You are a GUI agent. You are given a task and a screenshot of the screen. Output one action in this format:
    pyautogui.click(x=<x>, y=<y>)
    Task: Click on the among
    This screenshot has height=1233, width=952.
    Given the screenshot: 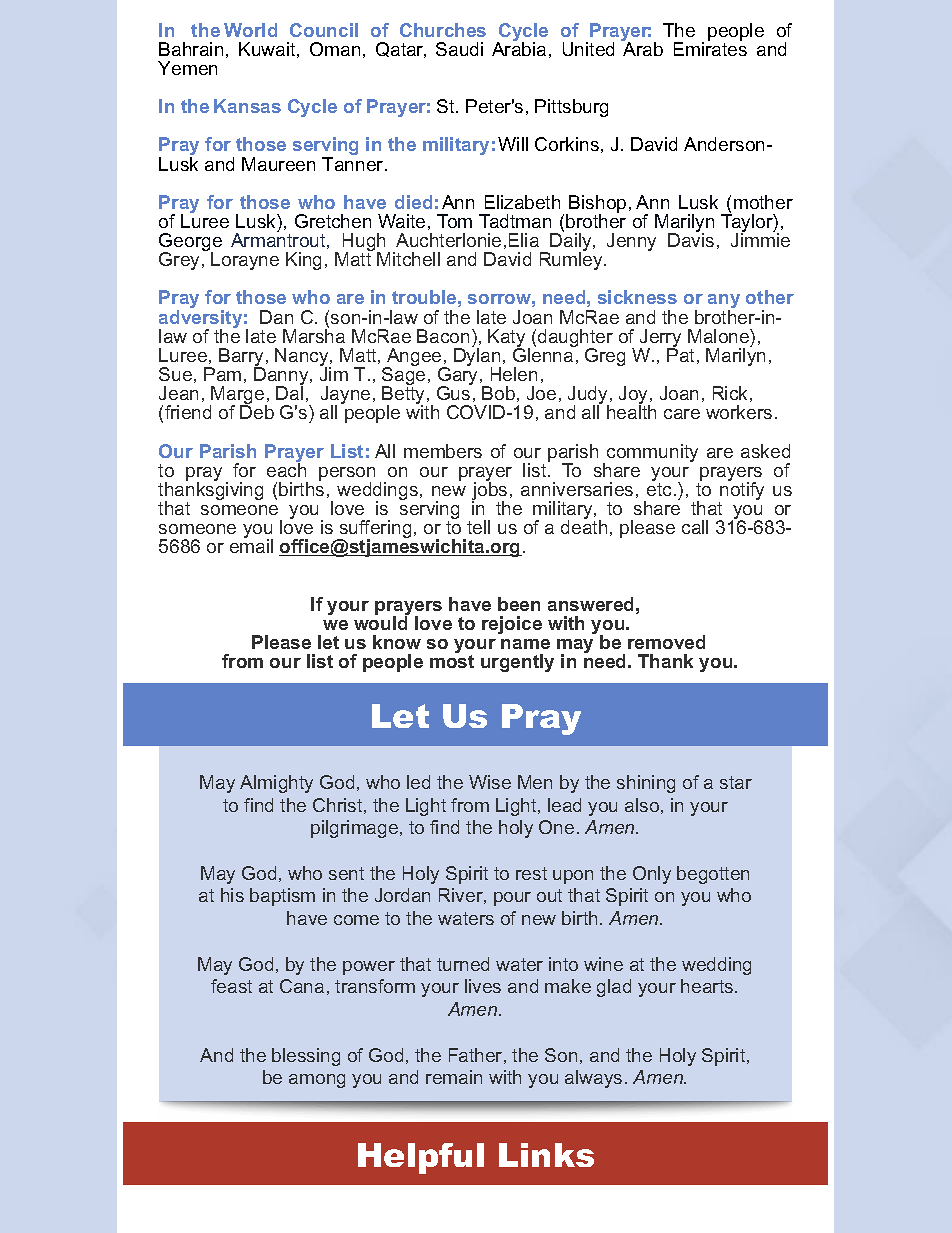 What is the action you would take?
    pyautogui.click(x=317, y=1081)
